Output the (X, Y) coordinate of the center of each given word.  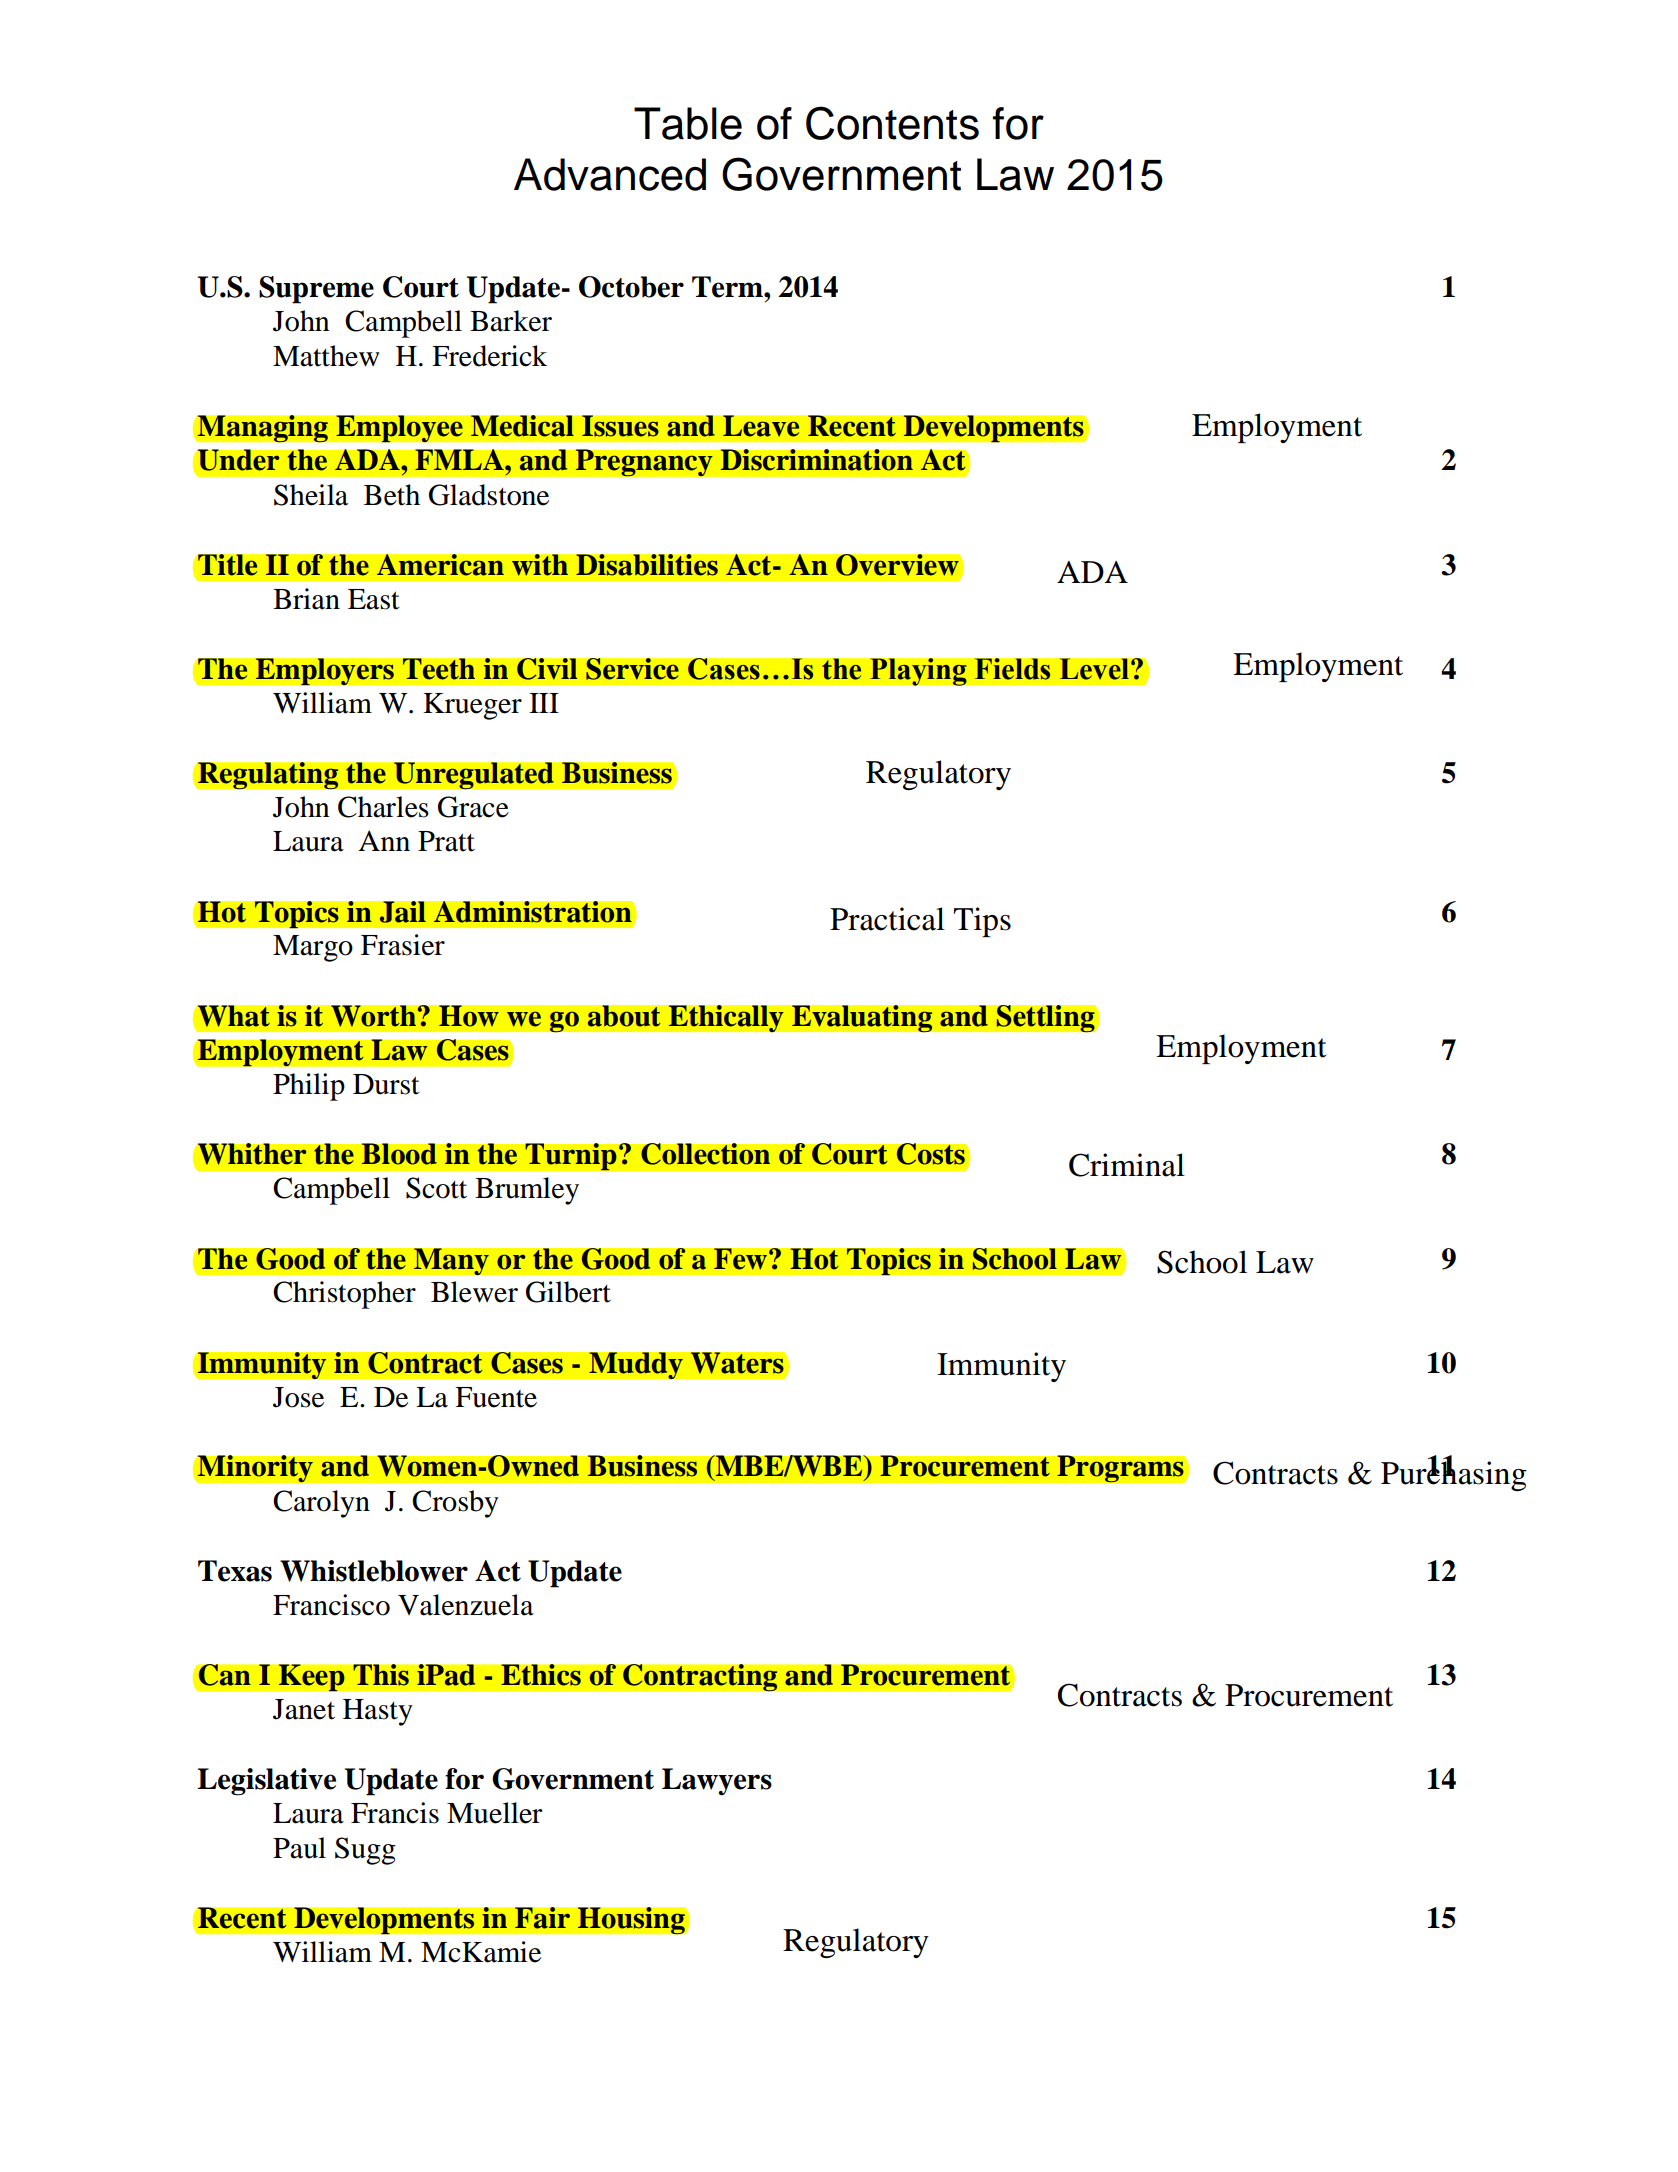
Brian (306, 599)
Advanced (610, 174)
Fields (1012, 669)
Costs (930, 1154)
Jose (298, 1397)
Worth (374, 1016)
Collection (705, 1154)
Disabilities (647, 565)
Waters (737, 1363)
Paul (299, 1848)
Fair (542, 1918)
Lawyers (717, 1782)
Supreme (316, 290)
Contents (892, 123)
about (624, 1016)
